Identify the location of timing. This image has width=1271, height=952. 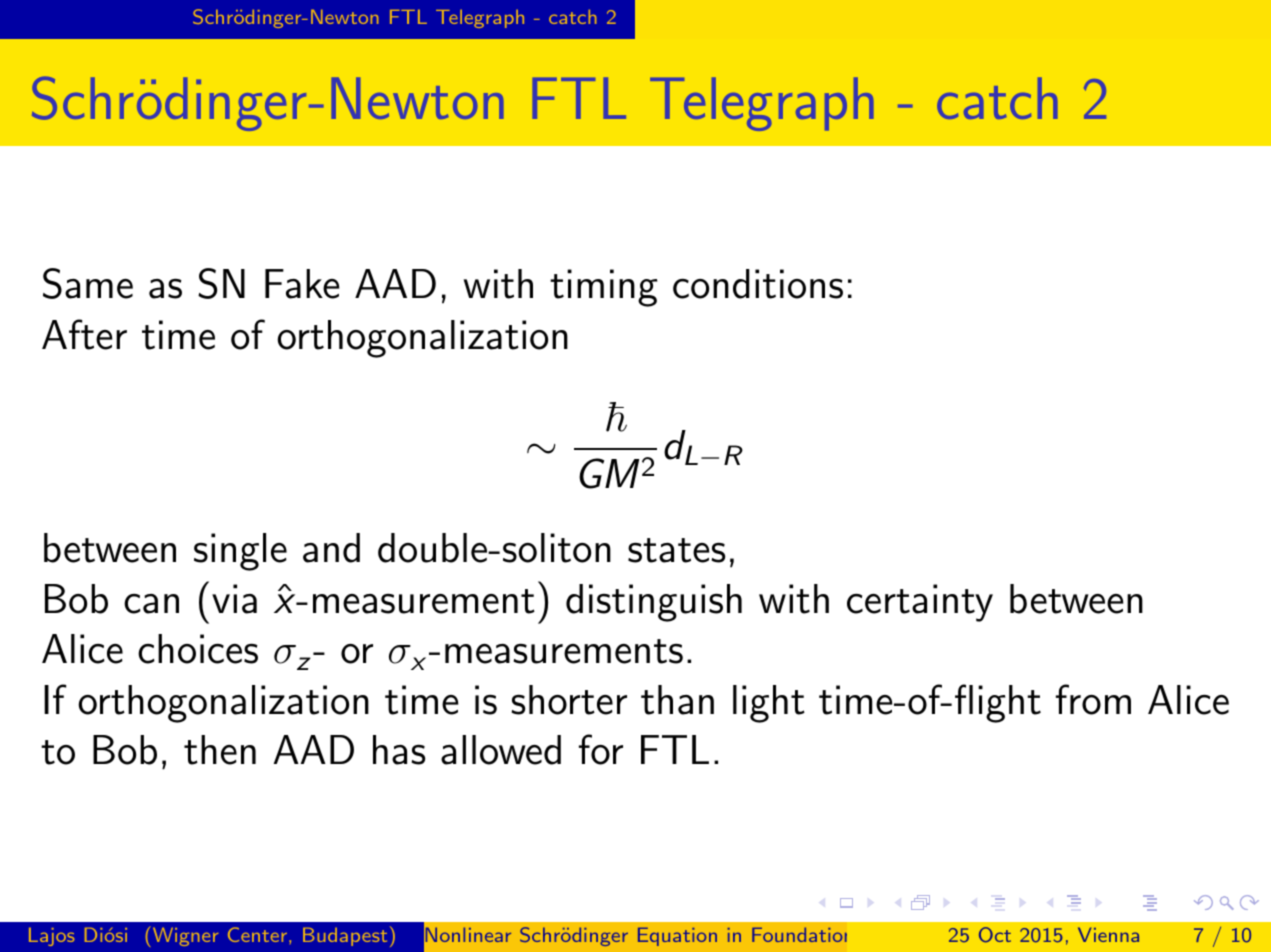
(604, 288).
